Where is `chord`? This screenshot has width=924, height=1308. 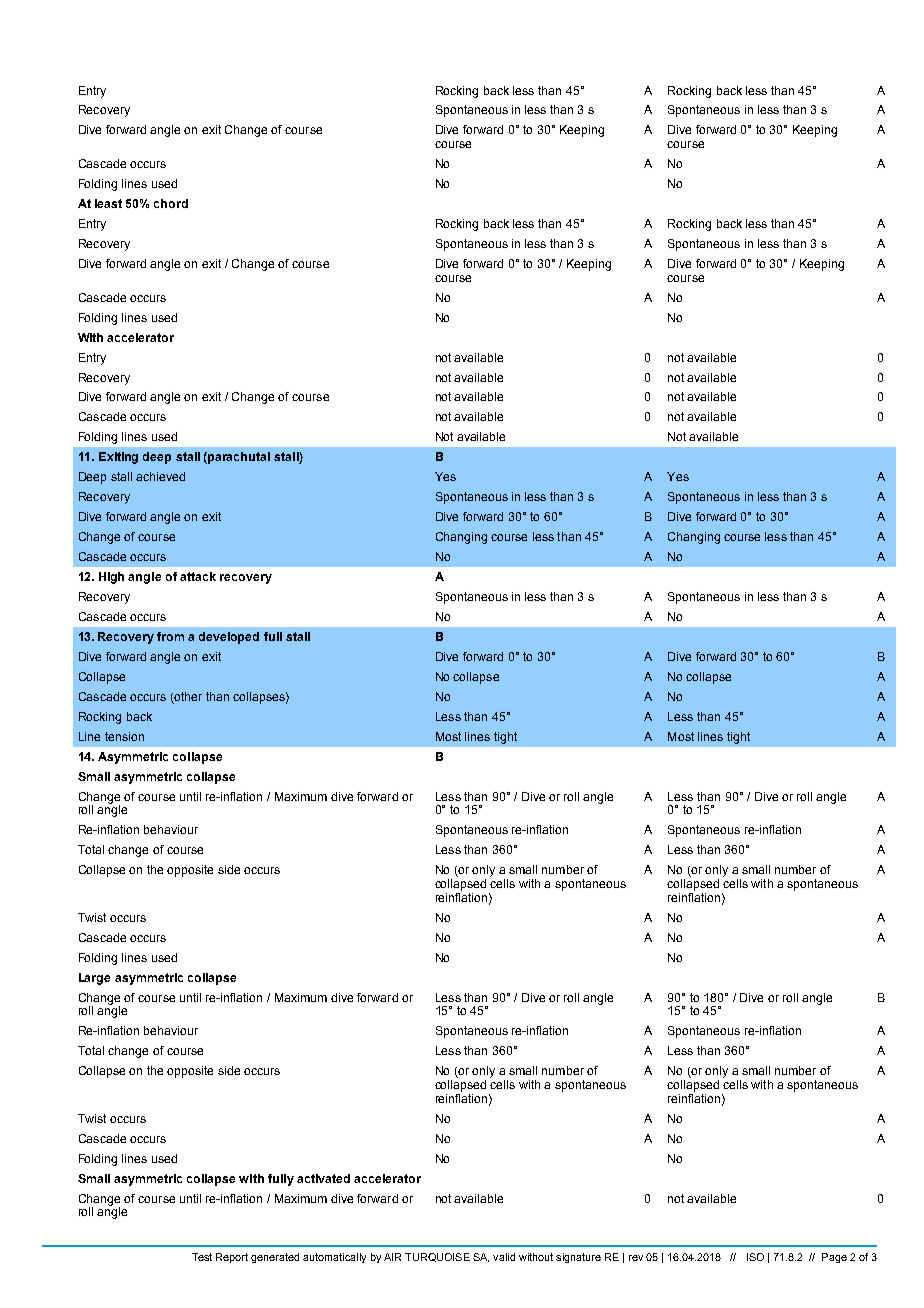
chord is located at coordinates (171, 203).
